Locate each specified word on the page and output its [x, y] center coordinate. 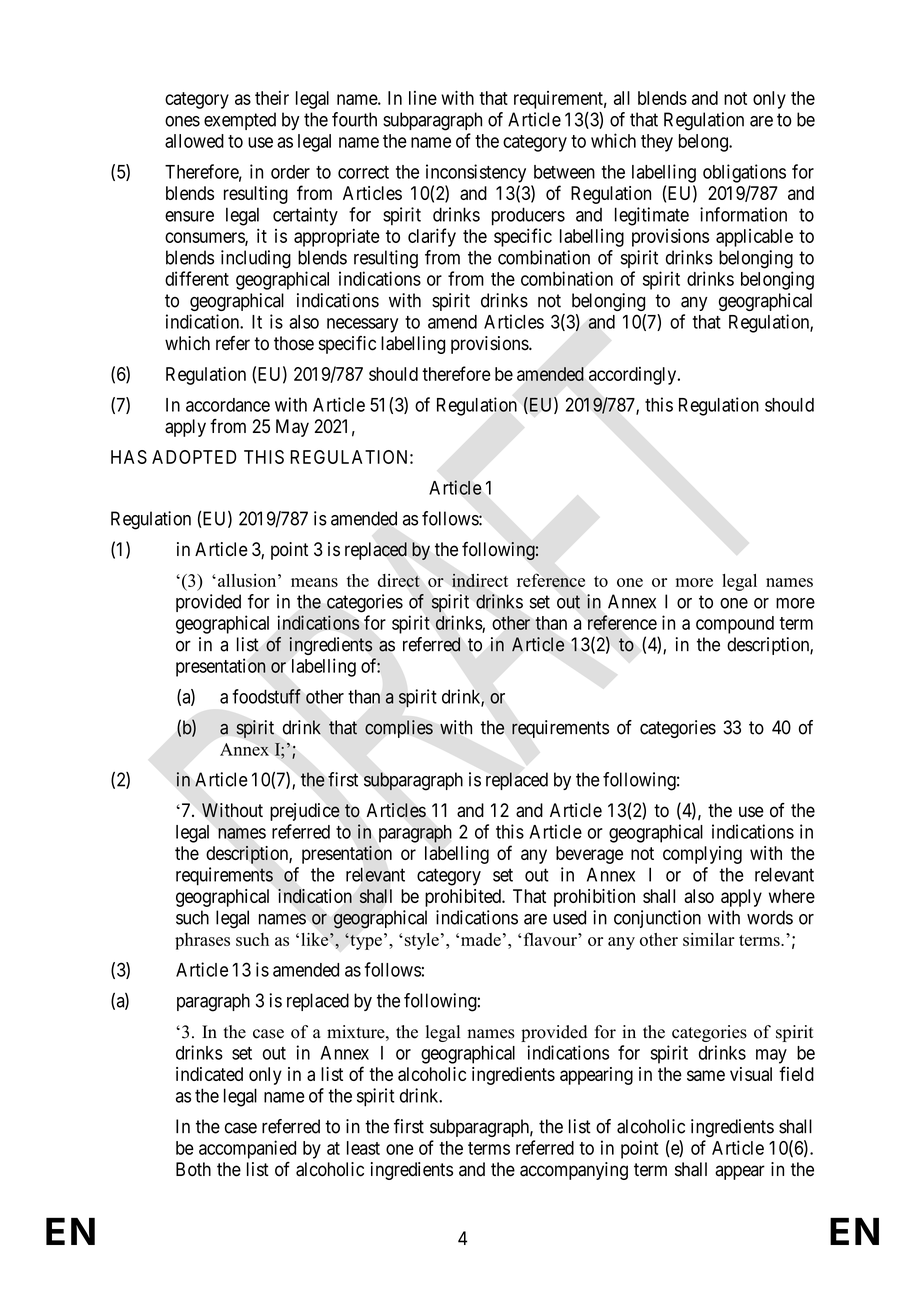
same [706, 1075]
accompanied [247, 1149]
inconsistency [476, 173]
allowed [194, 141]
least [363, 1148]
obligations [744, 173]
